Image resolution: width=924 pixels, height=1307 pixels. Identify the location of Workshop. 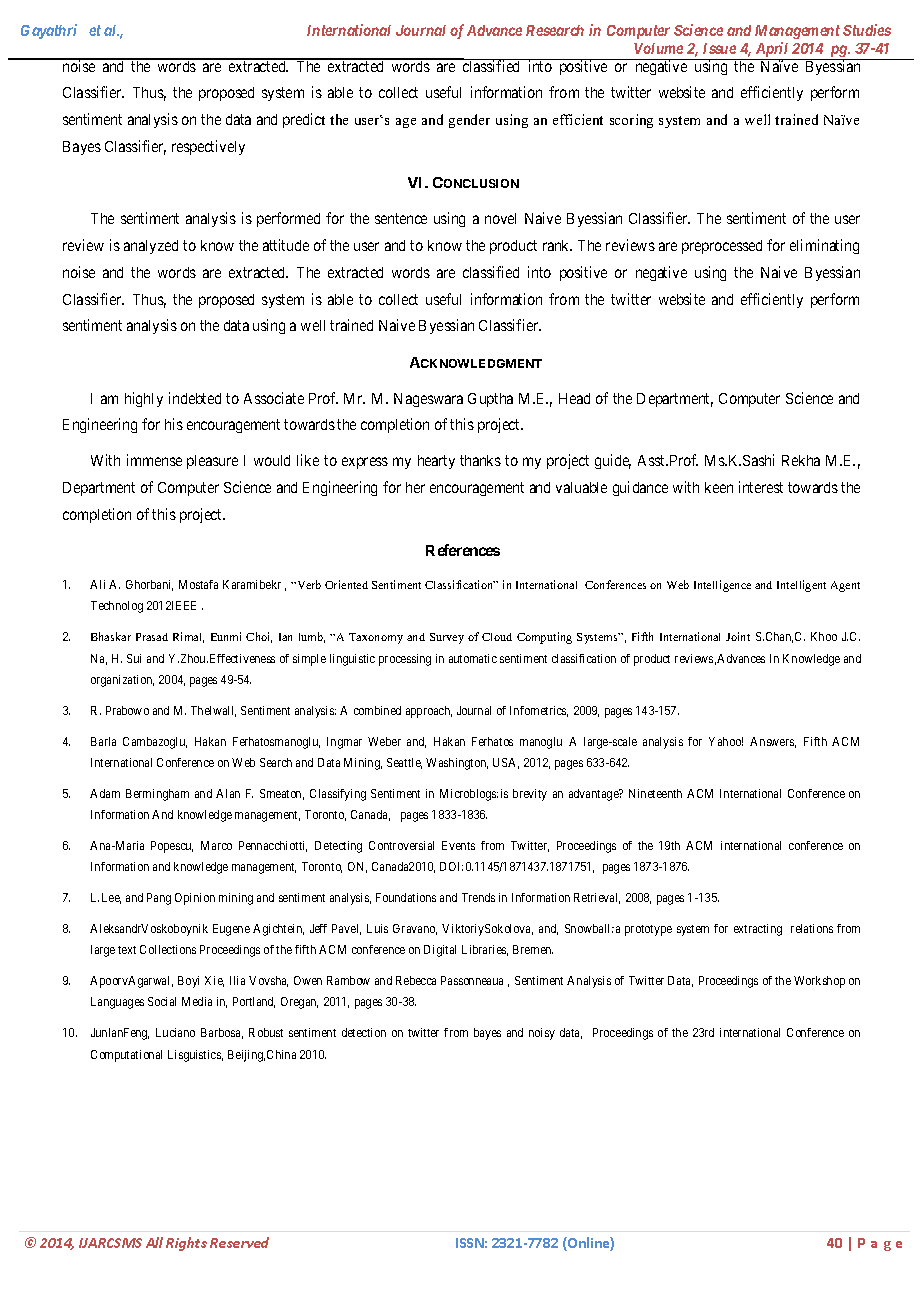
(819, 982).
